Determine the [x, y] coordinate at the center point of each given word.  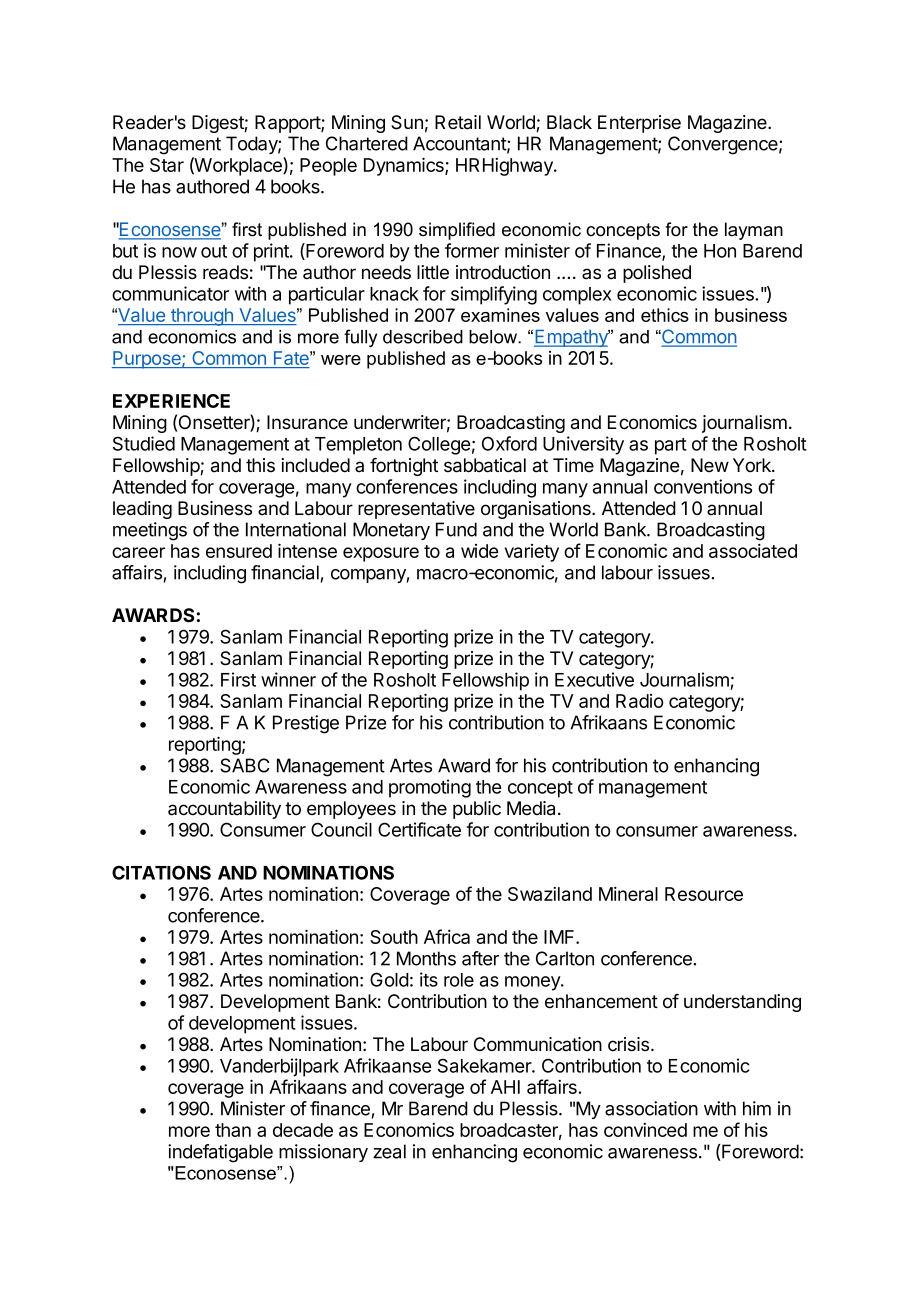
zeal [389, 1151]
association [651, 1108]
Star [167, 165]
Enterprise [639, 124]
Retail [458, 122]
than [233, 1130]
